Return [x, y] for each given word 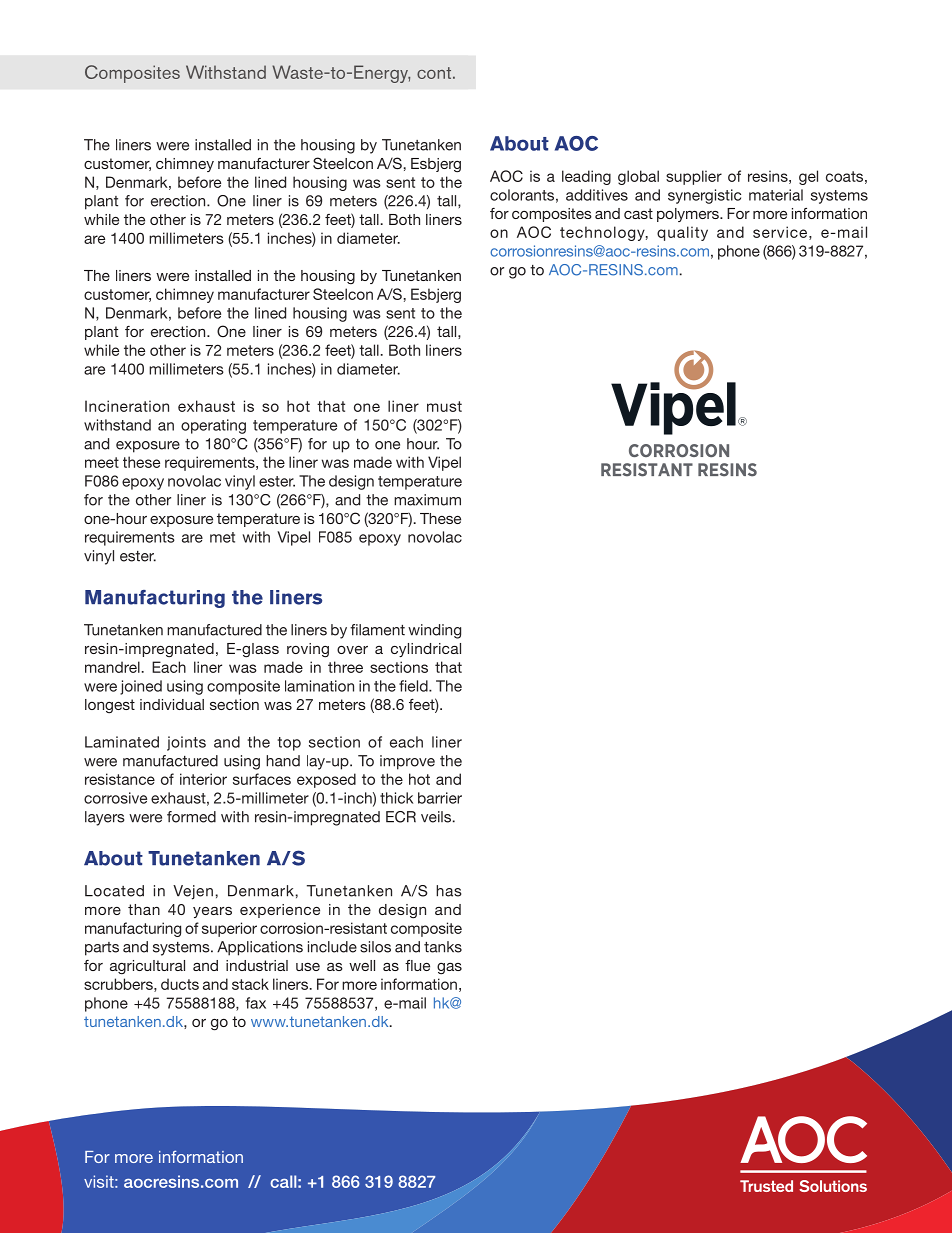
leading [586, 177]
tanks [443, 947]
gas [449, 969]
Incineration [127, 406]
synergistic [704, 196]
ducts [180, 984]
